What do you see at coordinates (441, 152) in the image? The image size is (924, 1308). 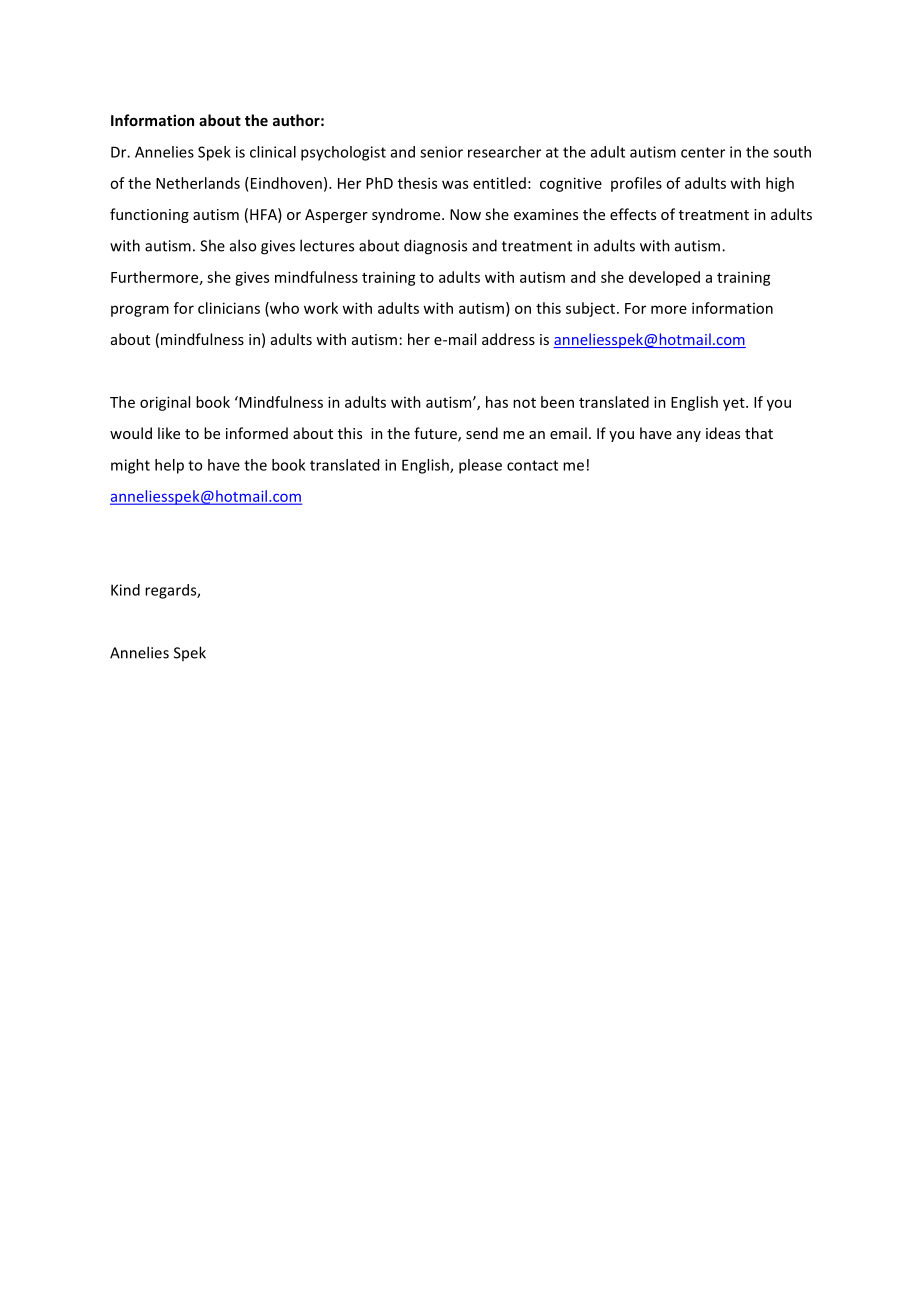 I see `senior` at bounding box center [441, 152].
